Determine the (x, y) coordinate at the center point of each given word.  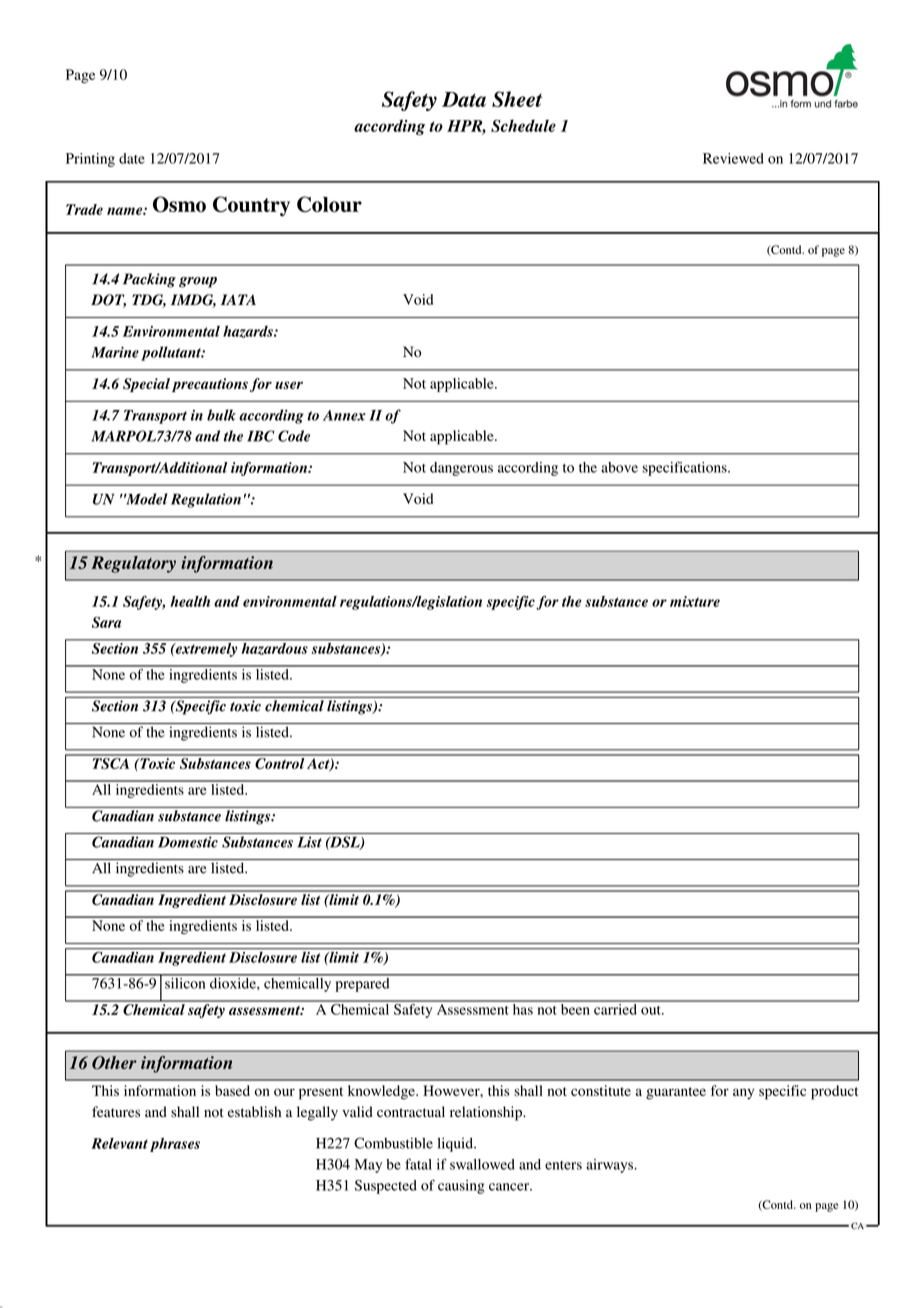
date (132, 158)
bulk (221, 415)
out (652, 1010)
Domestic (188, 842)
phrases (175, 1145)
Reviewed (733, 158)
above (619, 467)
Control (279, 762)
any (743, 1094)
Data (464, 99)
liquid (456, 1144)
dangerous (461, 469)
